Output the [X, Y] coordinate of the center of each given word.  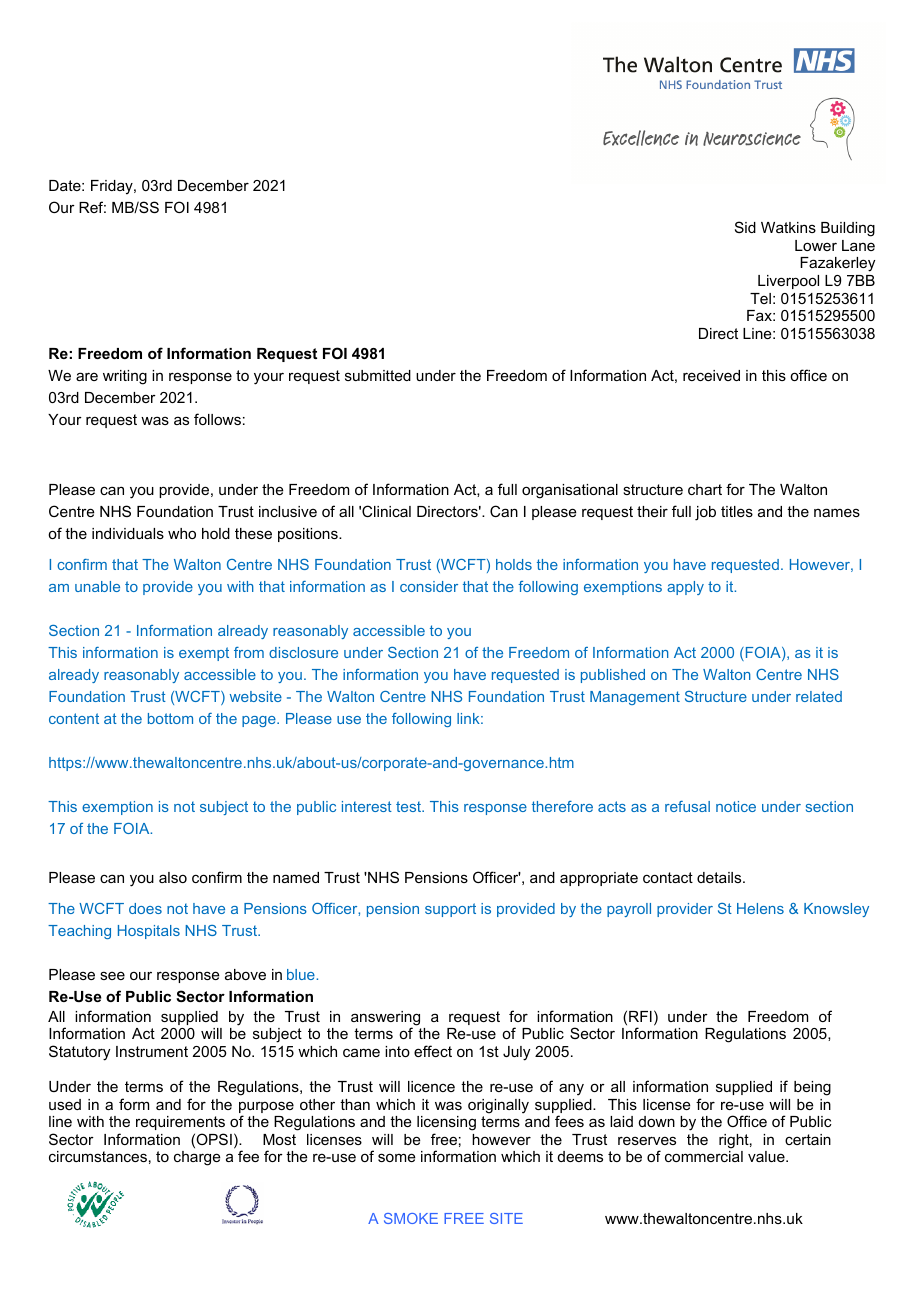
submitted [378, 375]
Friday [113, 187]
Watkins [788, 227]
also [173, 877]
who [182, 533]
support [450, 910]
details [720, 877]
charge [197, 1158]
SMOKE [411, 1218]
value [767, 1156]
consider [429, 586]
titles [737, 511]
